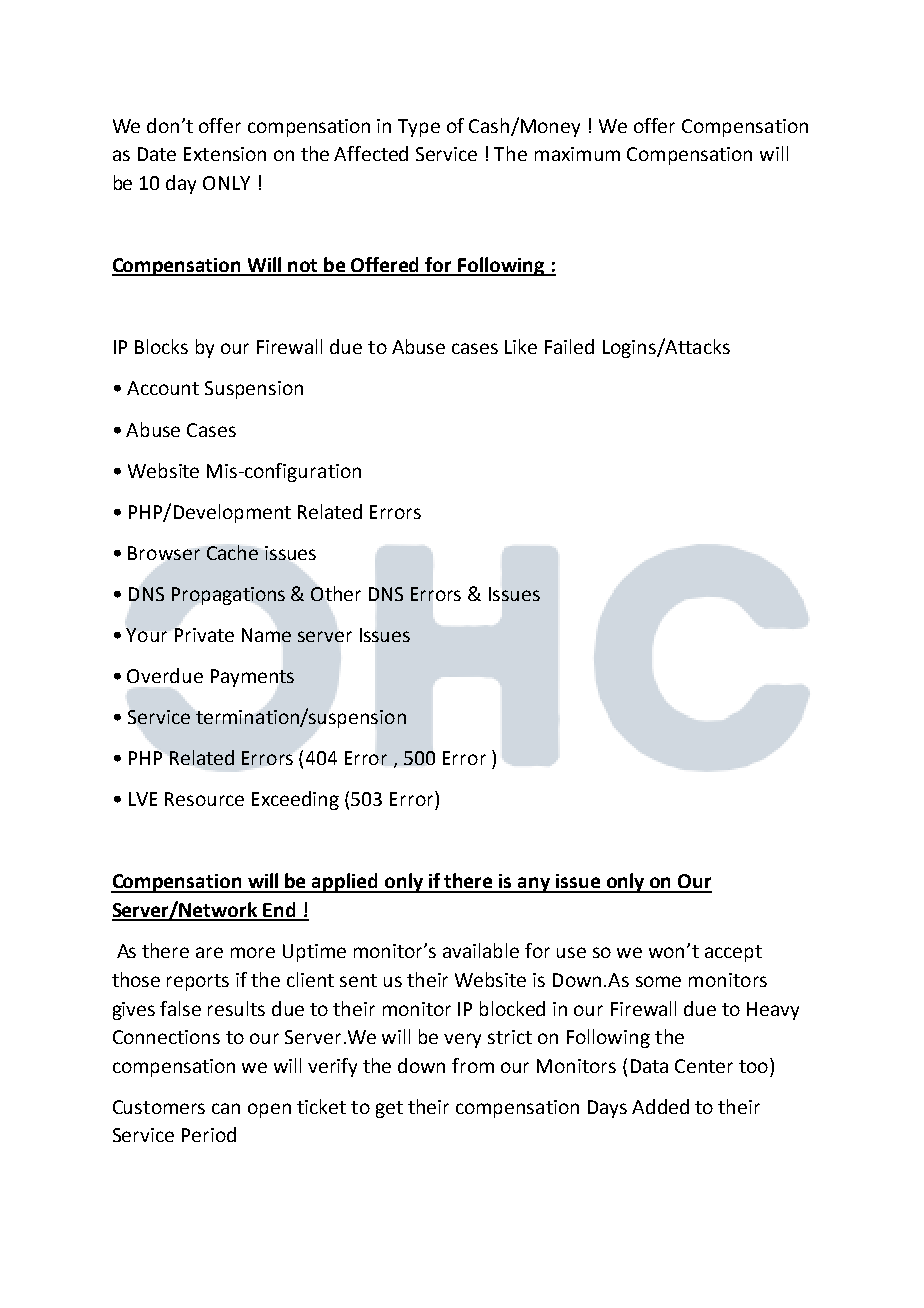  What do you see at coordinates (225, 154) in the screenshot?
I see `Extension` at bounding box center [225, 154].
